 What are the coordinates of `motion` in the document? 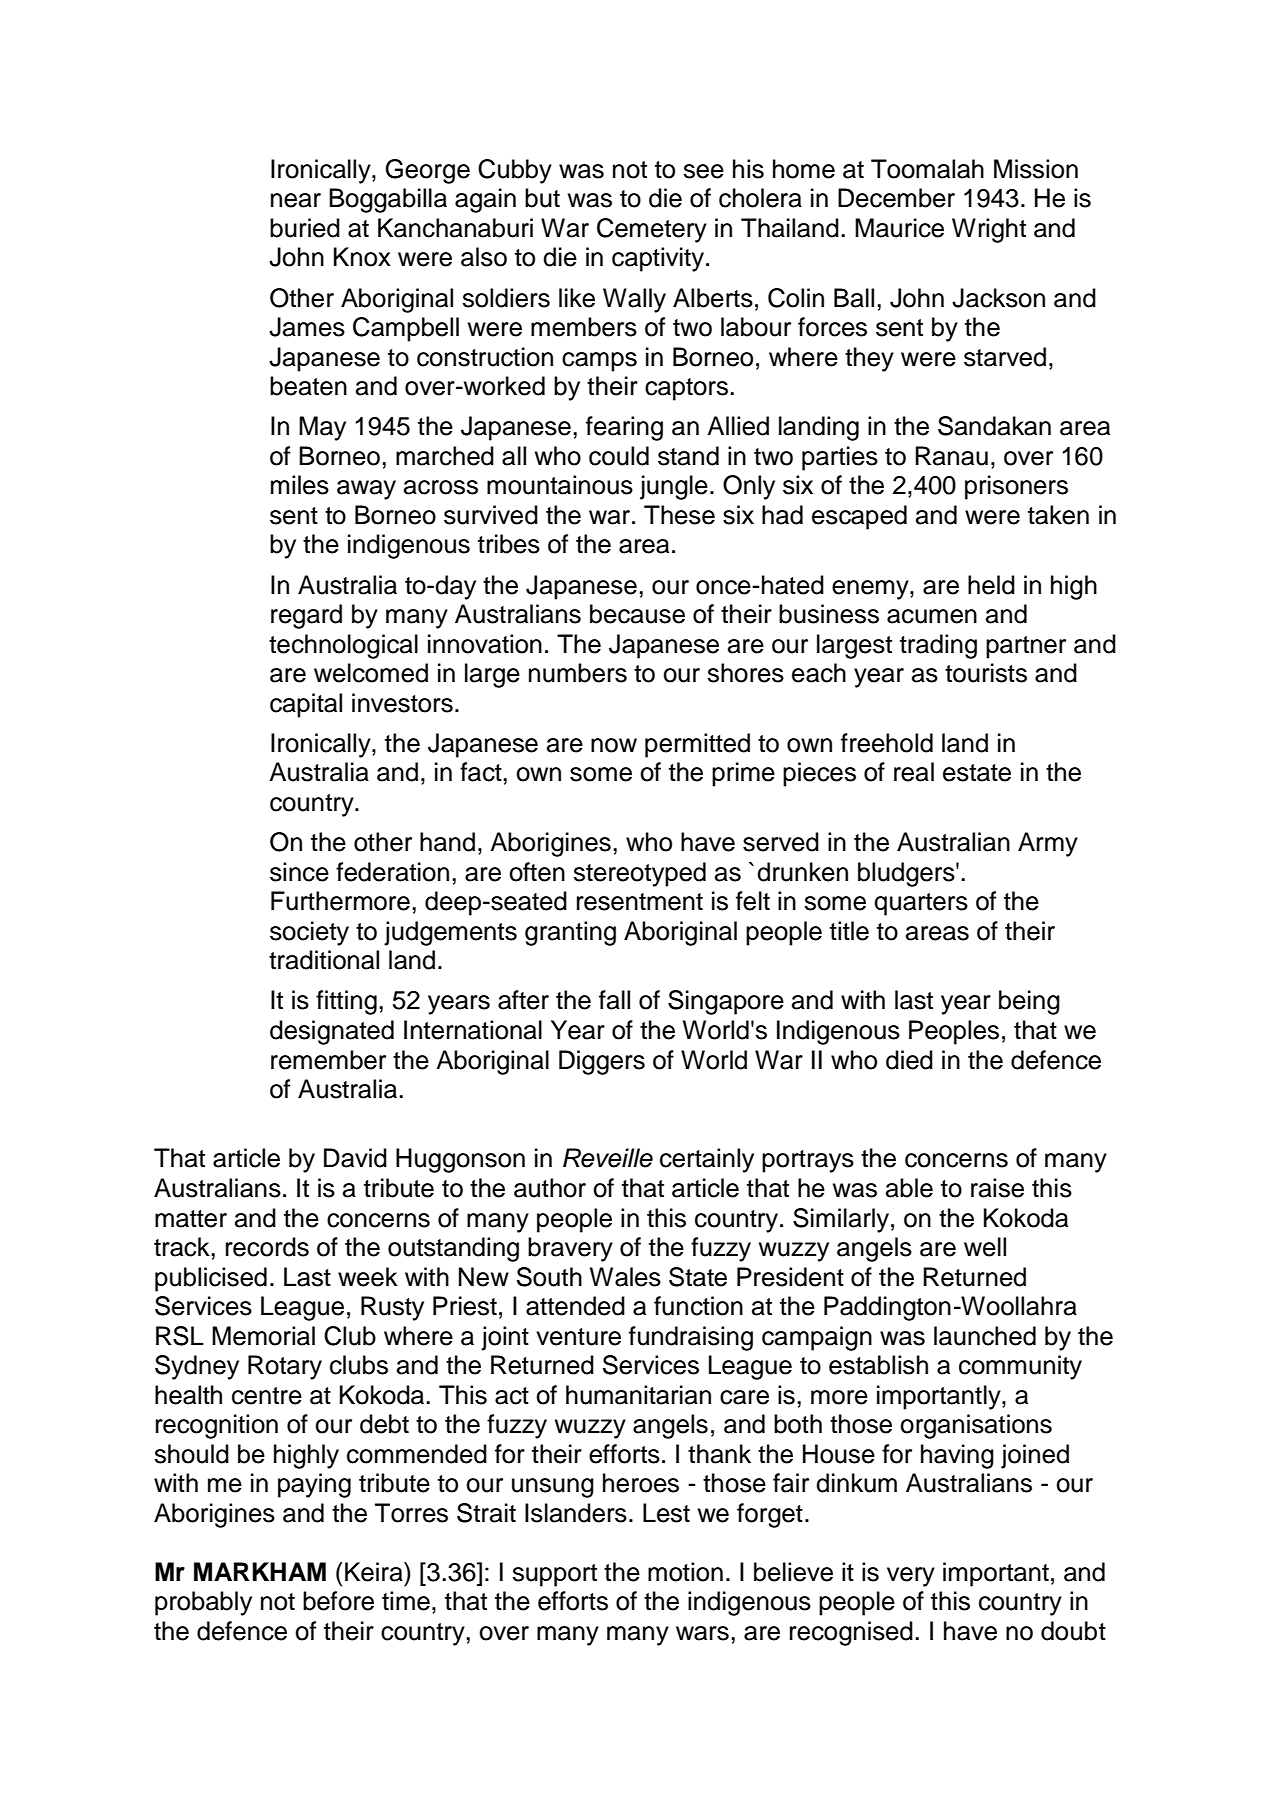 It's located at (685, 1572).
